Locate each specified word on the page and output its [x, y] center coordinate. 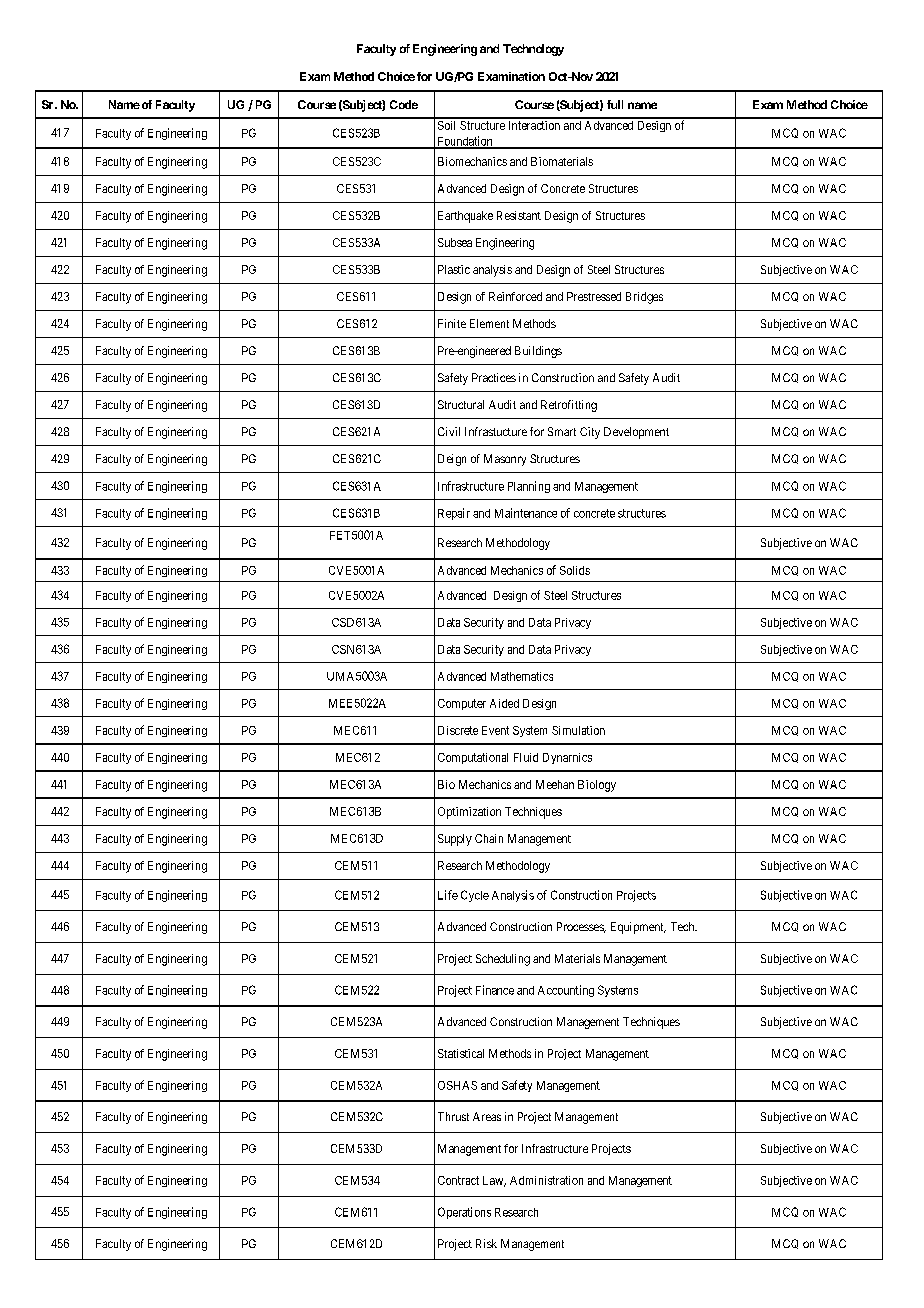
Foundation [465, 142]
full [615, 104]
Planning [529, 487]
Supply [455, 840]
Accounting [566, 991]
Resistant [519, 215]
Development [636, 433]
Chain [489, 838]
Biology [597, 786]
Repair [454, 514]
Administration [546, 1180]
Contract [458, 1180]
